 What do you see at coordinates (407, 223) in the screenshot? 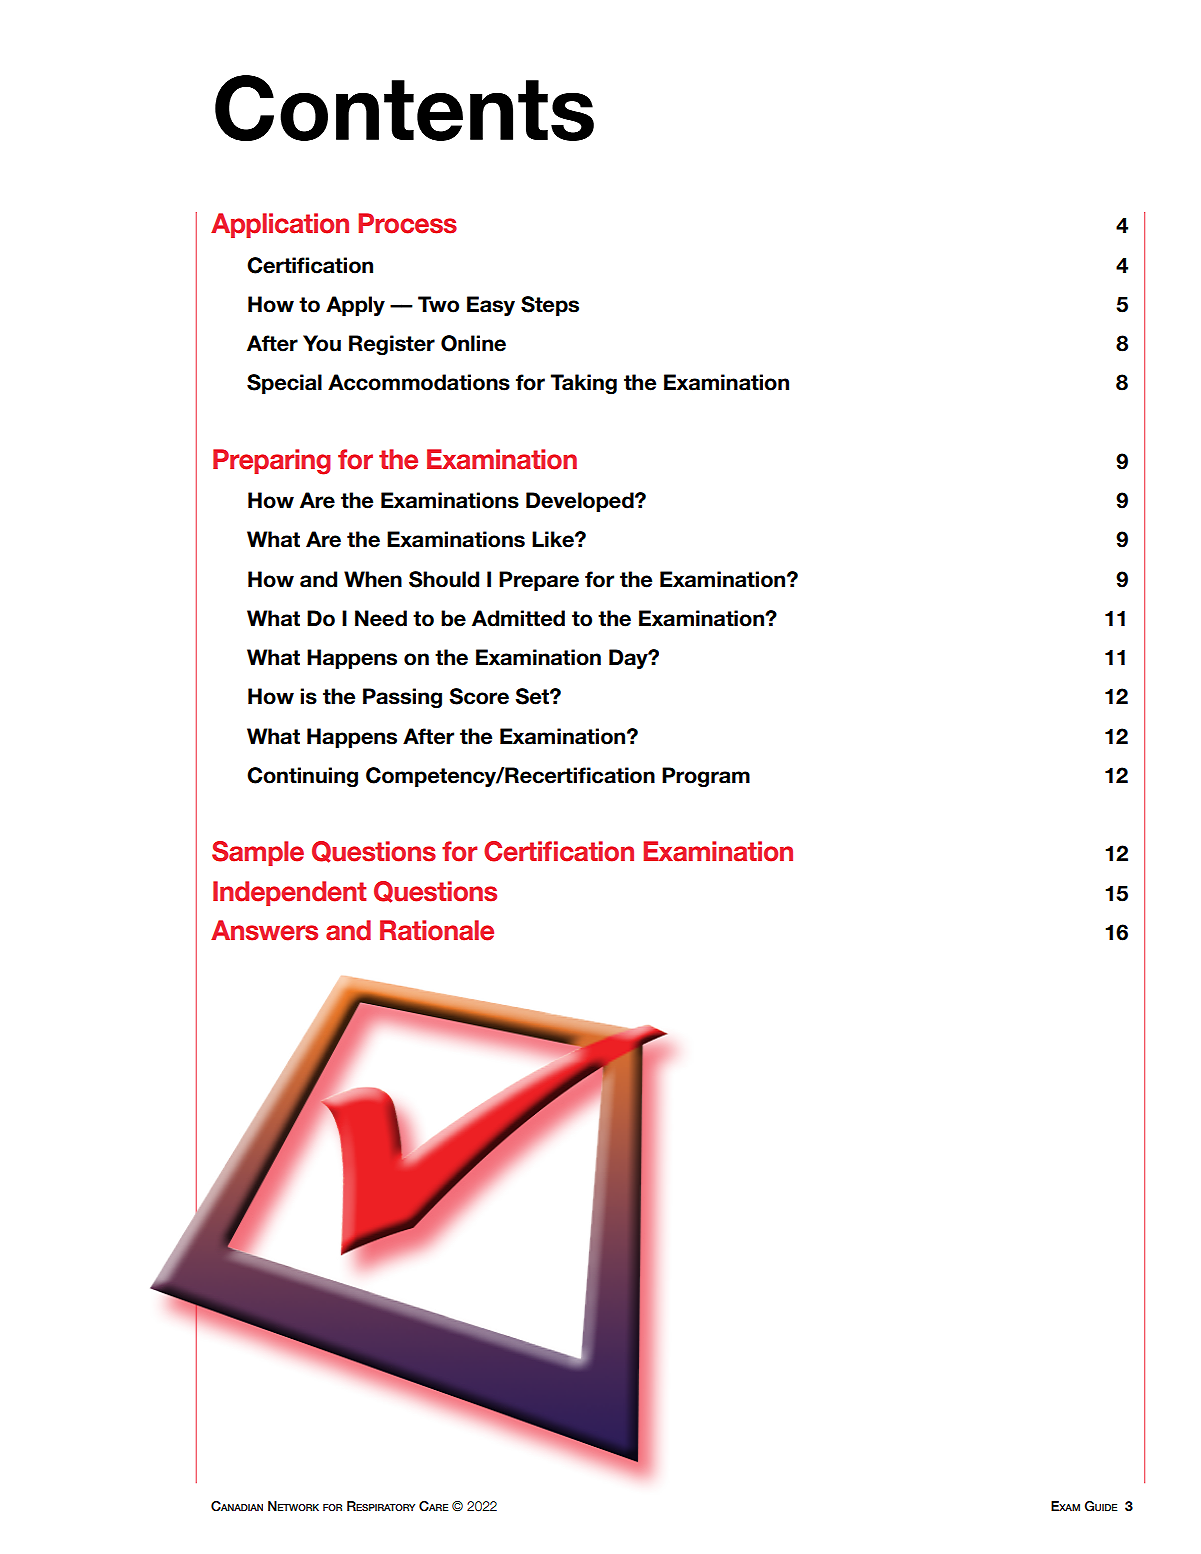
I see `Process` at bounding box center [407, 223].
